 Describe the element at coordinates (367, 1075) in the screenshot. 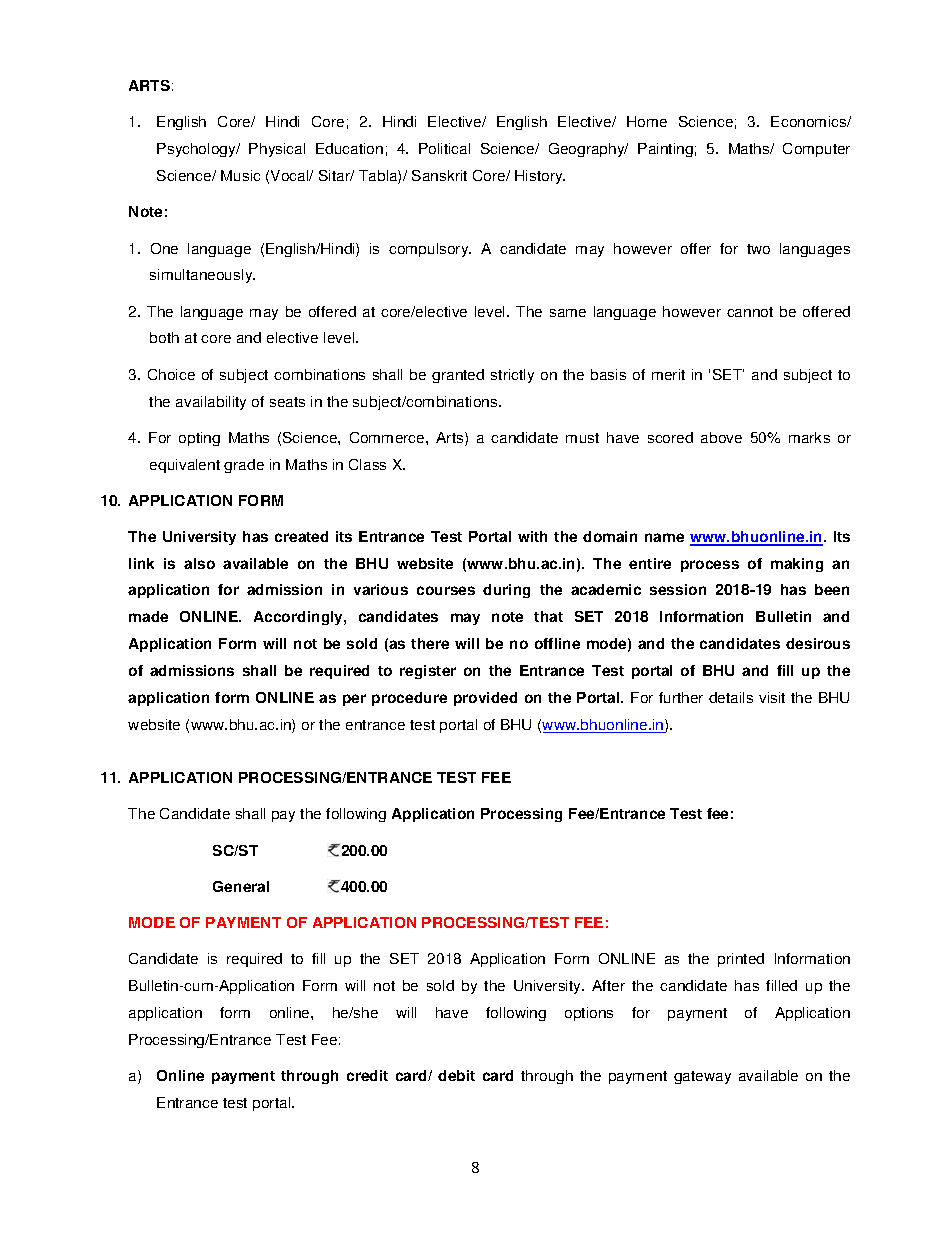

I see `credit` at that location.
